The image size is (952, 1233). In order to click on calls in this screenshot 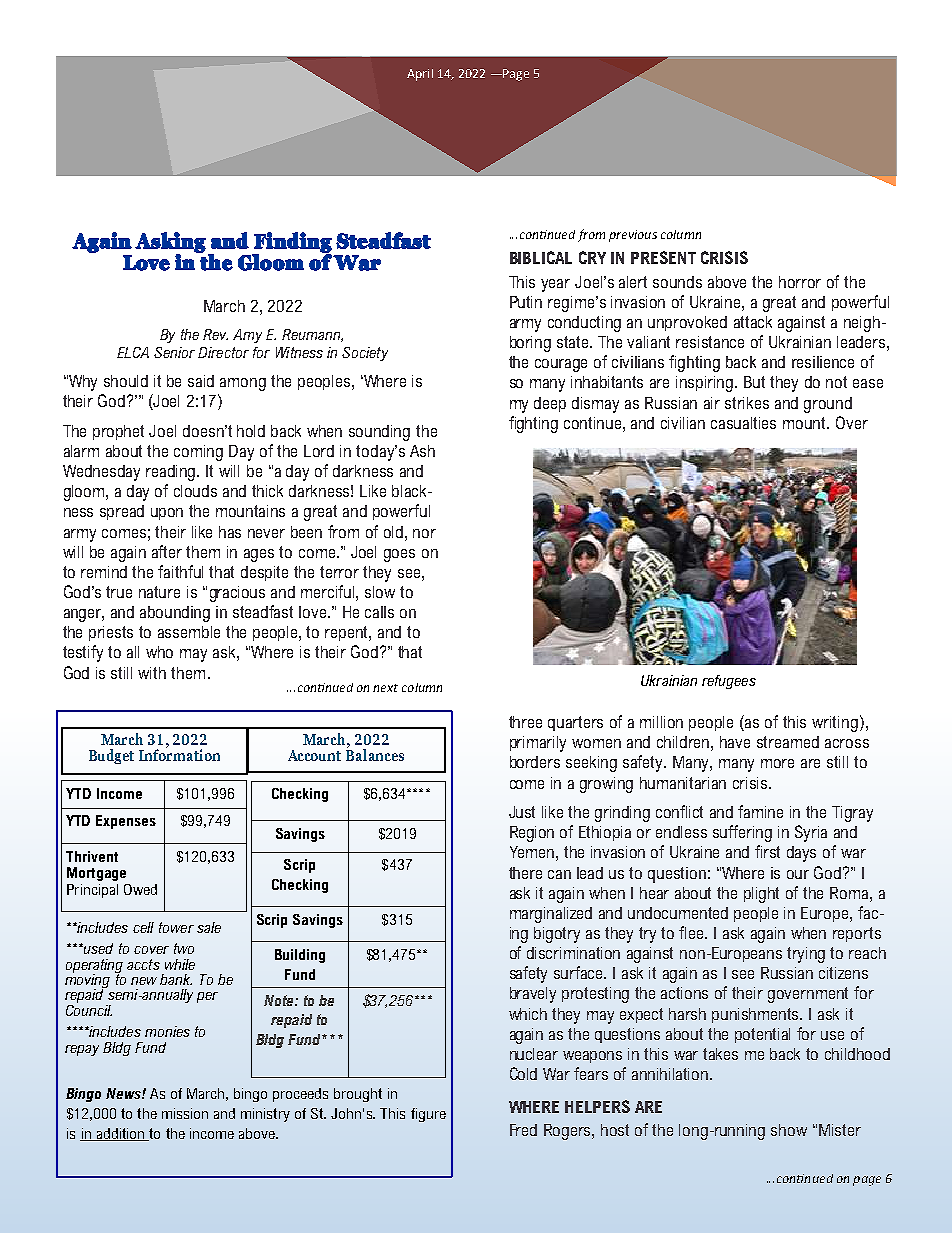, I will do `click(379, 612)`.
